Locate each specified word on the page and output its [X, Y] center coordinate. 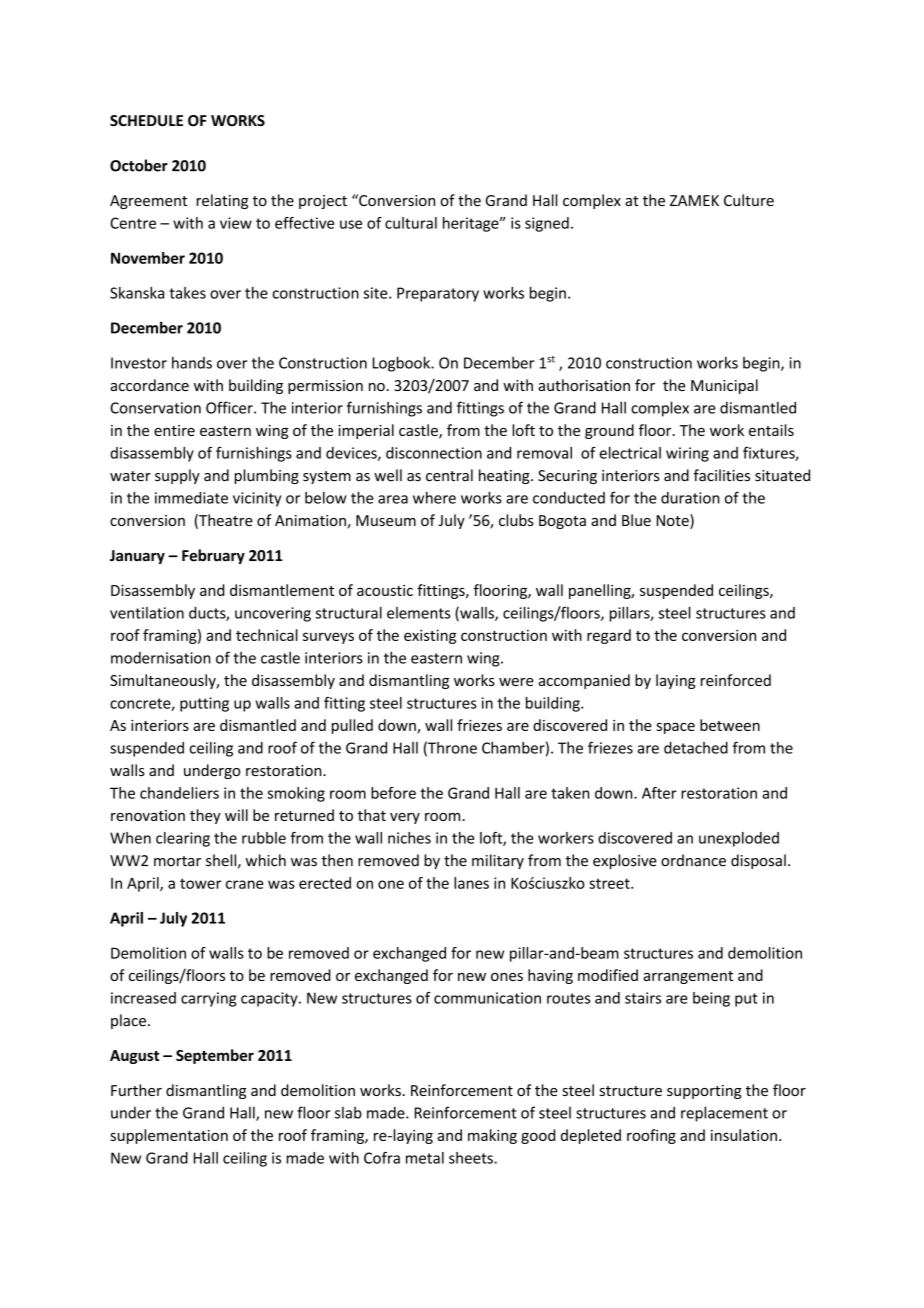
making [492, 1136]
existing [430, 636]
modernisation [161, 658]
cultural [411, 223]
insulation [744, 1135]
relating [222, 201]
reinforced [736, 680]
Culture [749, 200]
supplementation [169, 1136]
